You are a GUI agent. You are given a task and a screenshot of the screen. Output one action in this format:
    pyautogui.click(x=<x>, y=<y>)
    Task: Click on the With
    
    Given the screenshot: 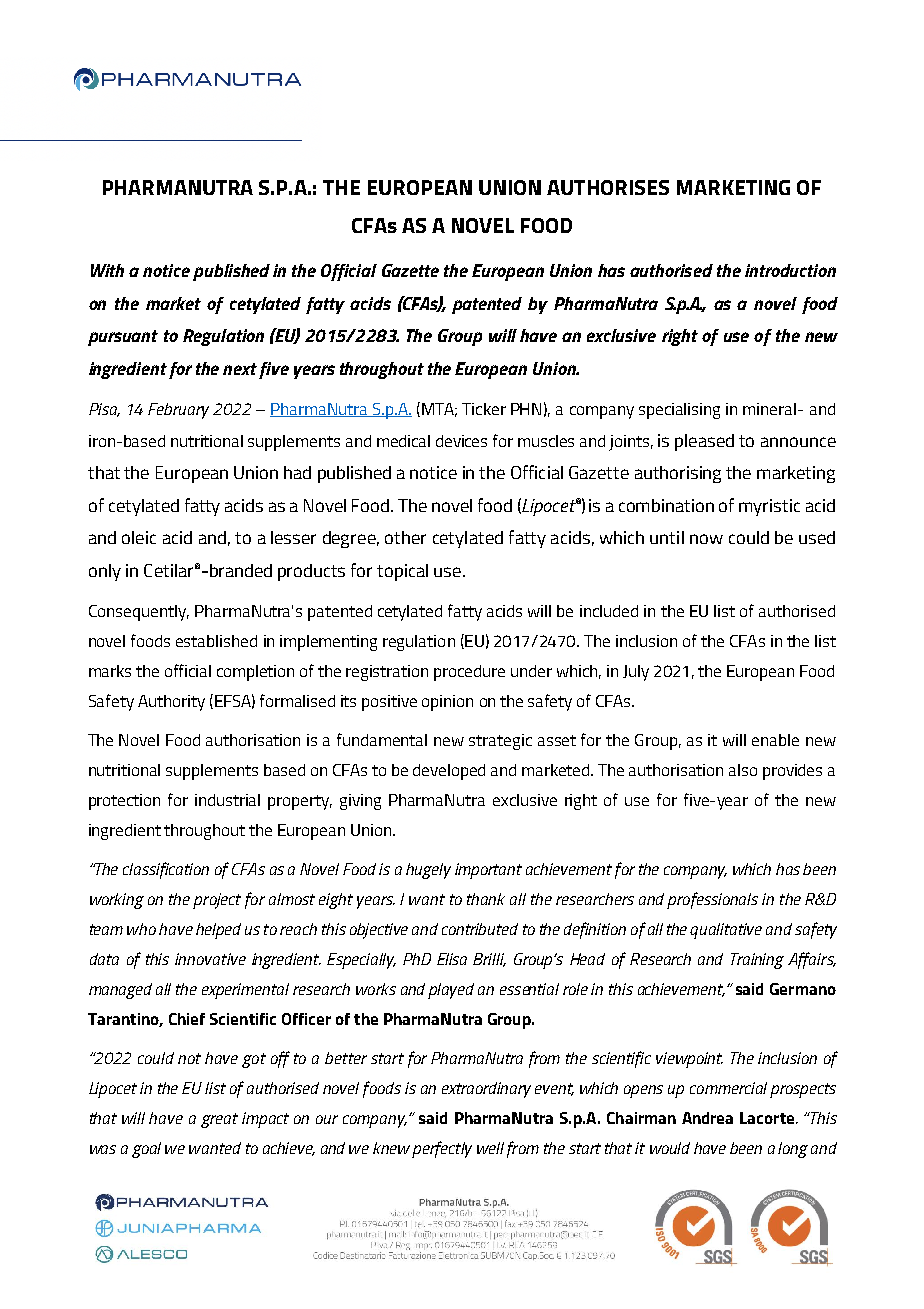 What is the action you would take?
    pyautogui.click(x=107, y=270)
